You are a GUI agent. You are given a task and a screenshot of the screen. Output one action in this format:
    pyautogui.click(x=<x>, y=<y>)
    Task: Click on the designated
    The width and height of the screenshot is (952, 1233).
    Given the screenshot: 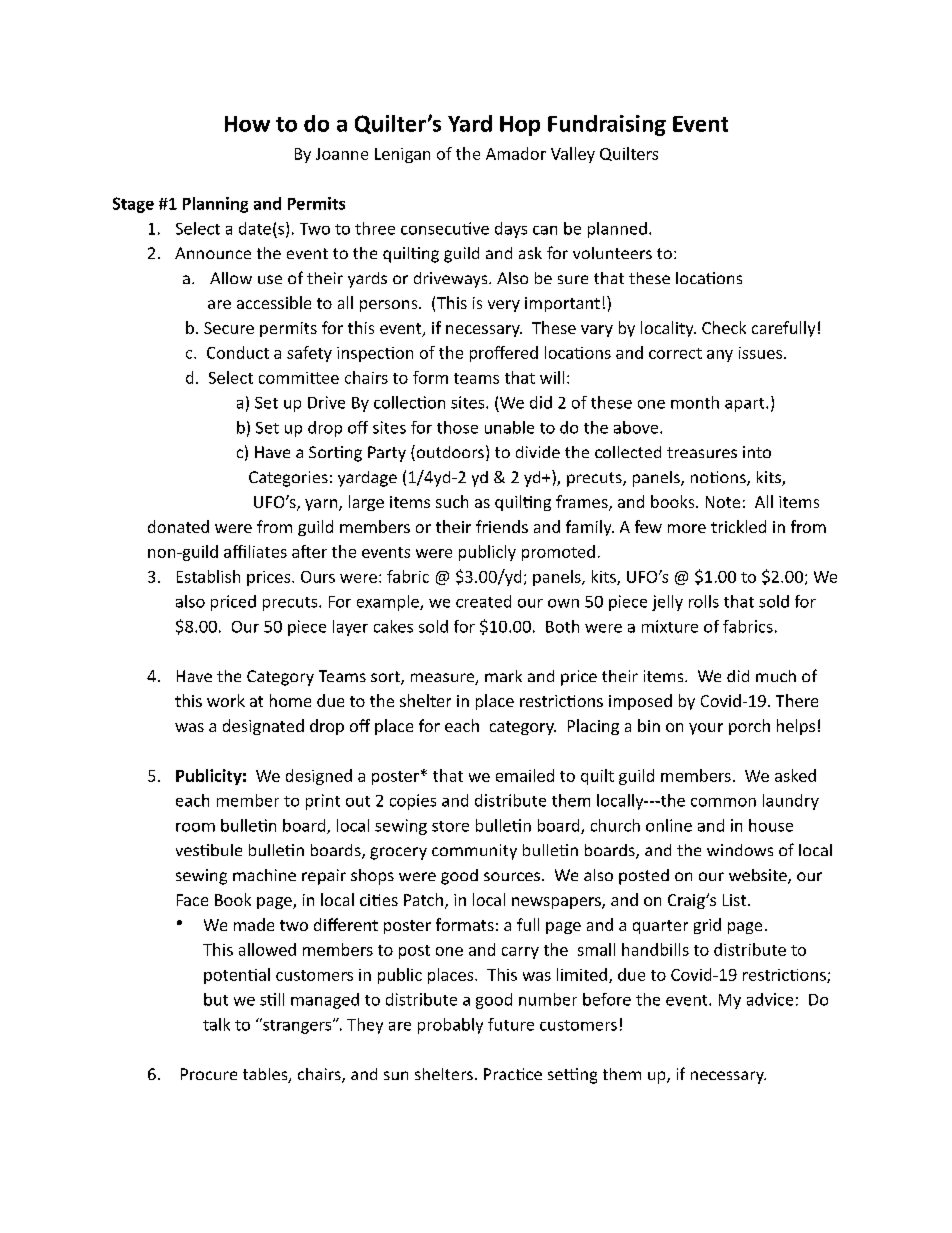 What is the action you would take?
    pyautogui.click(x=263, y=727)
